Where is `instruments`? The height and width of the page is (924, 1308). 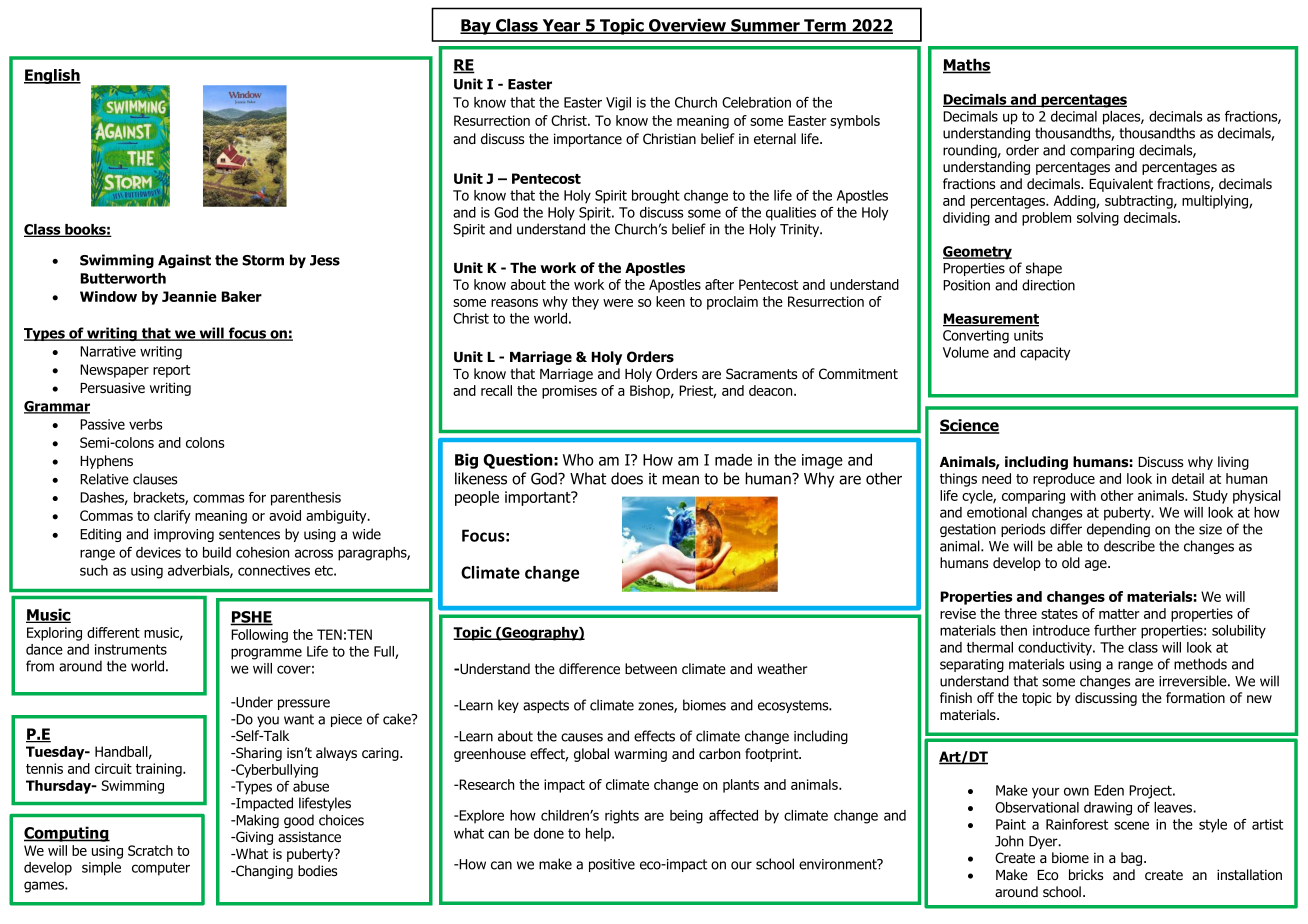
instruments is located at coordinates (131, 649).
